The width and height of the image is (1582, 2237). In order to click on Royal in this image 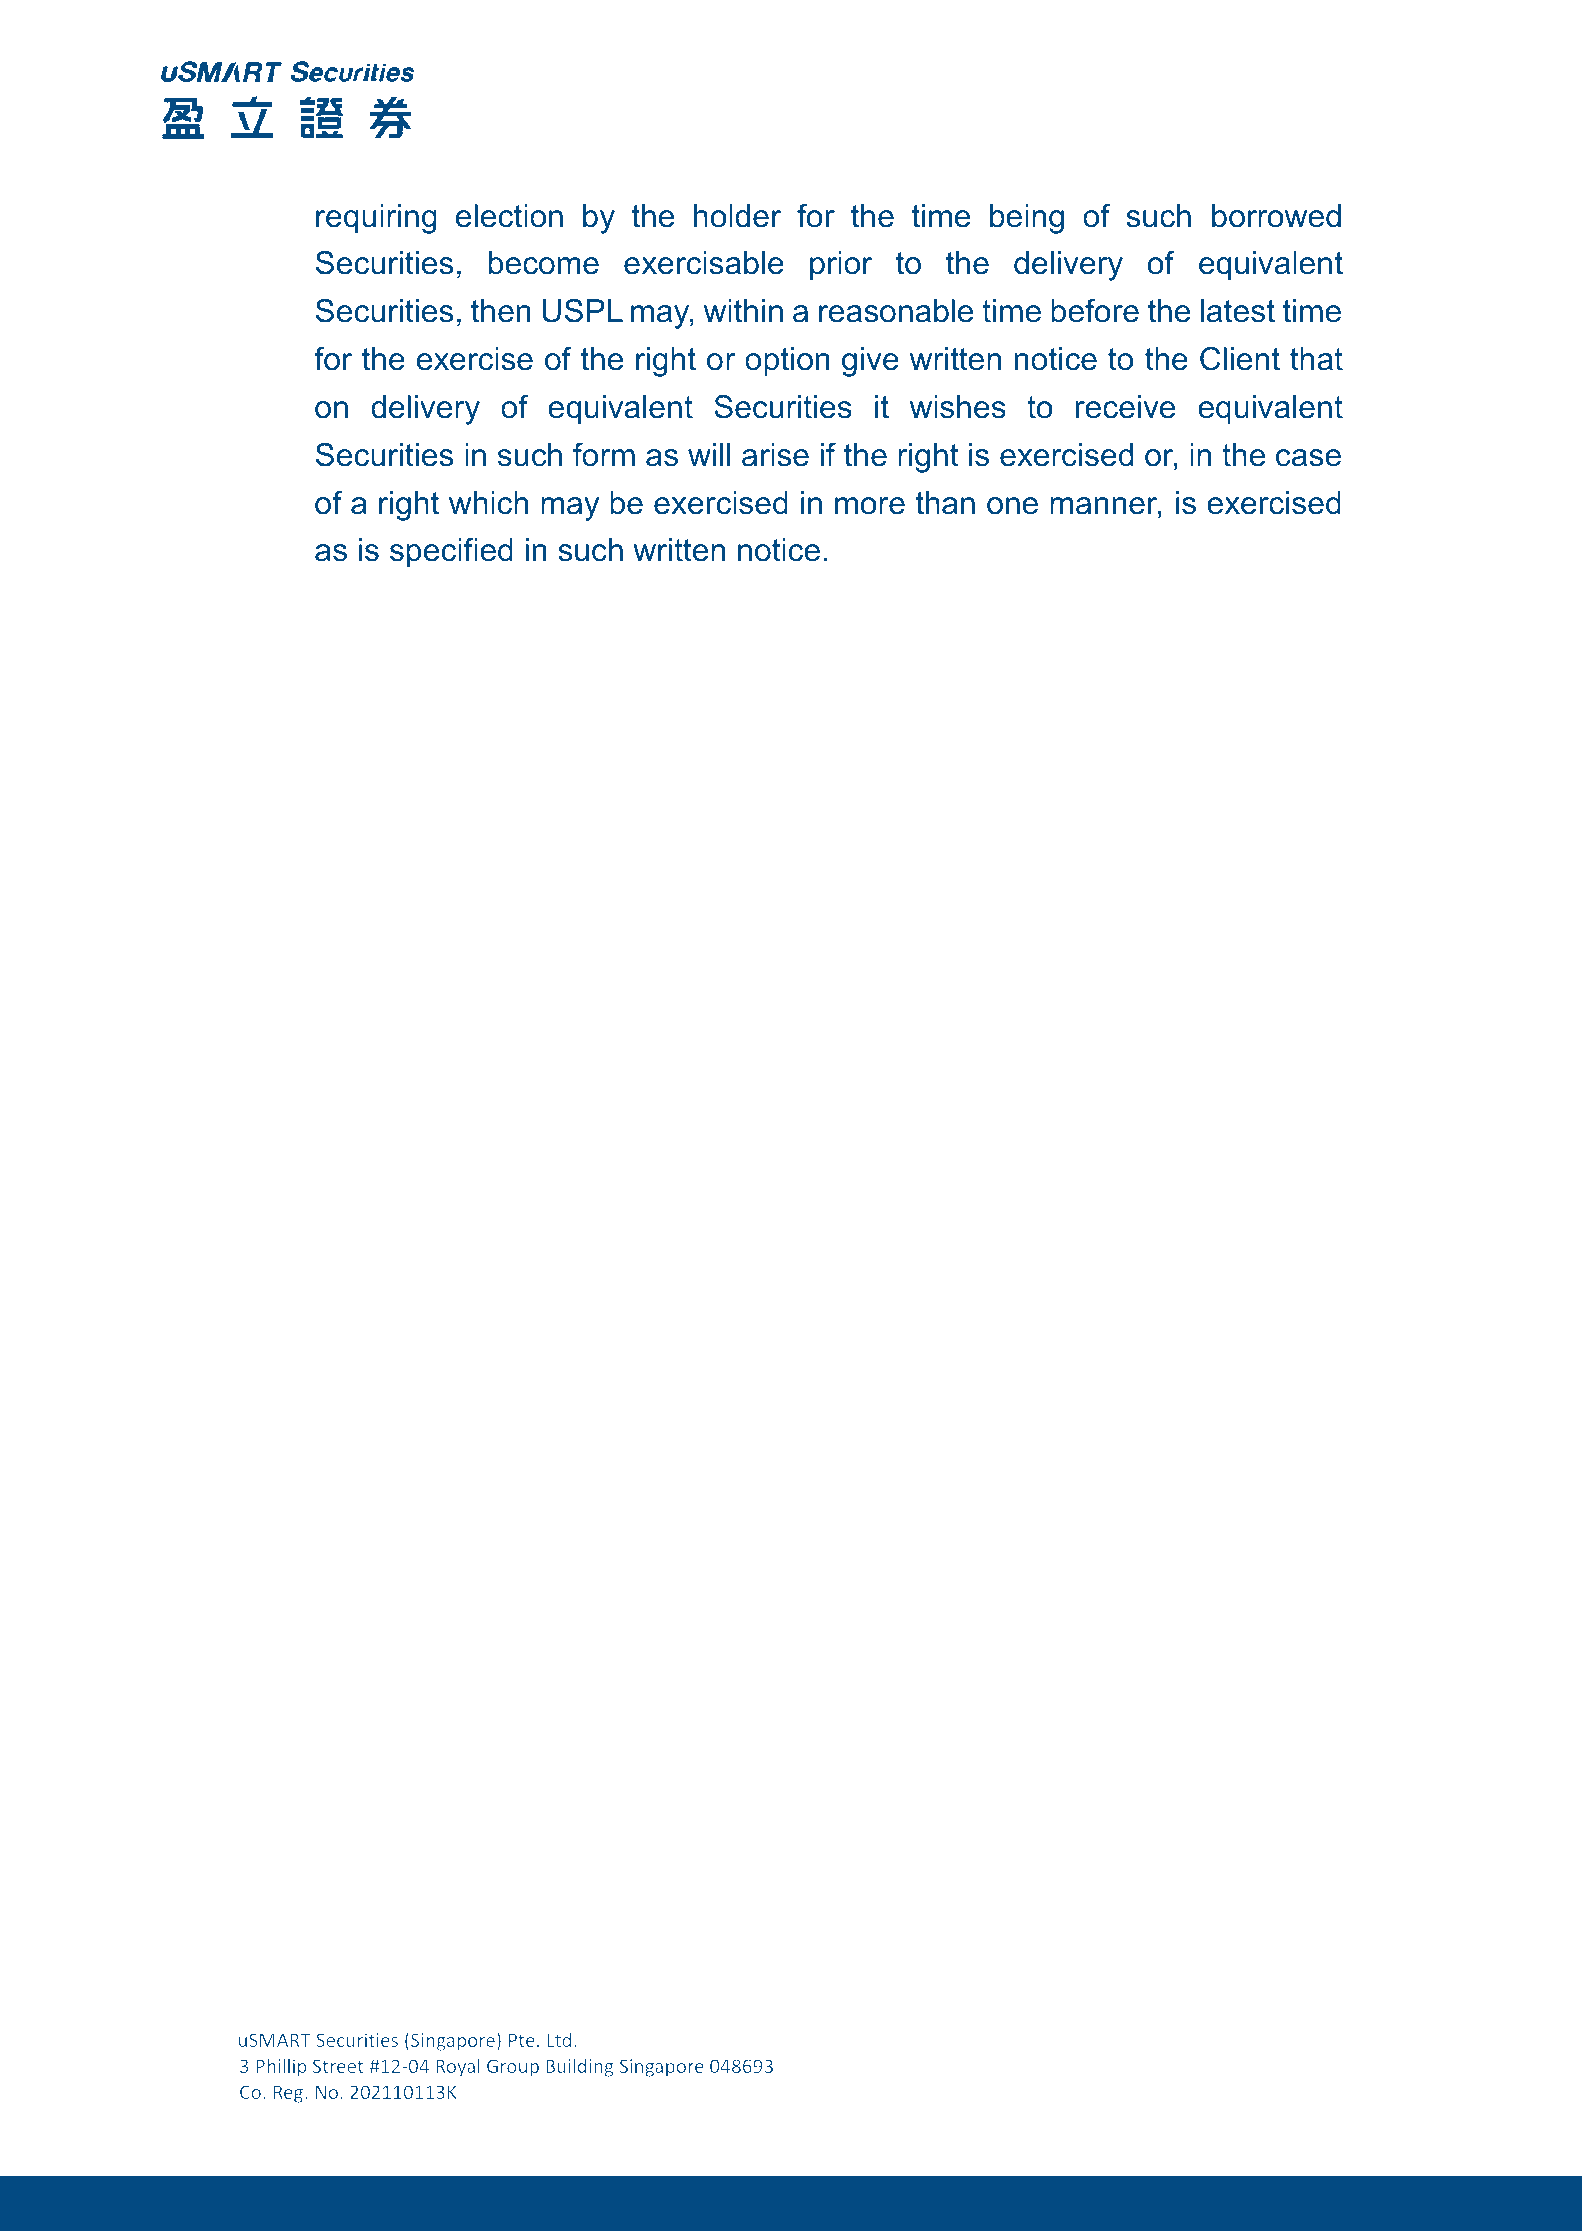, I will do `click(458, 2067)`.
